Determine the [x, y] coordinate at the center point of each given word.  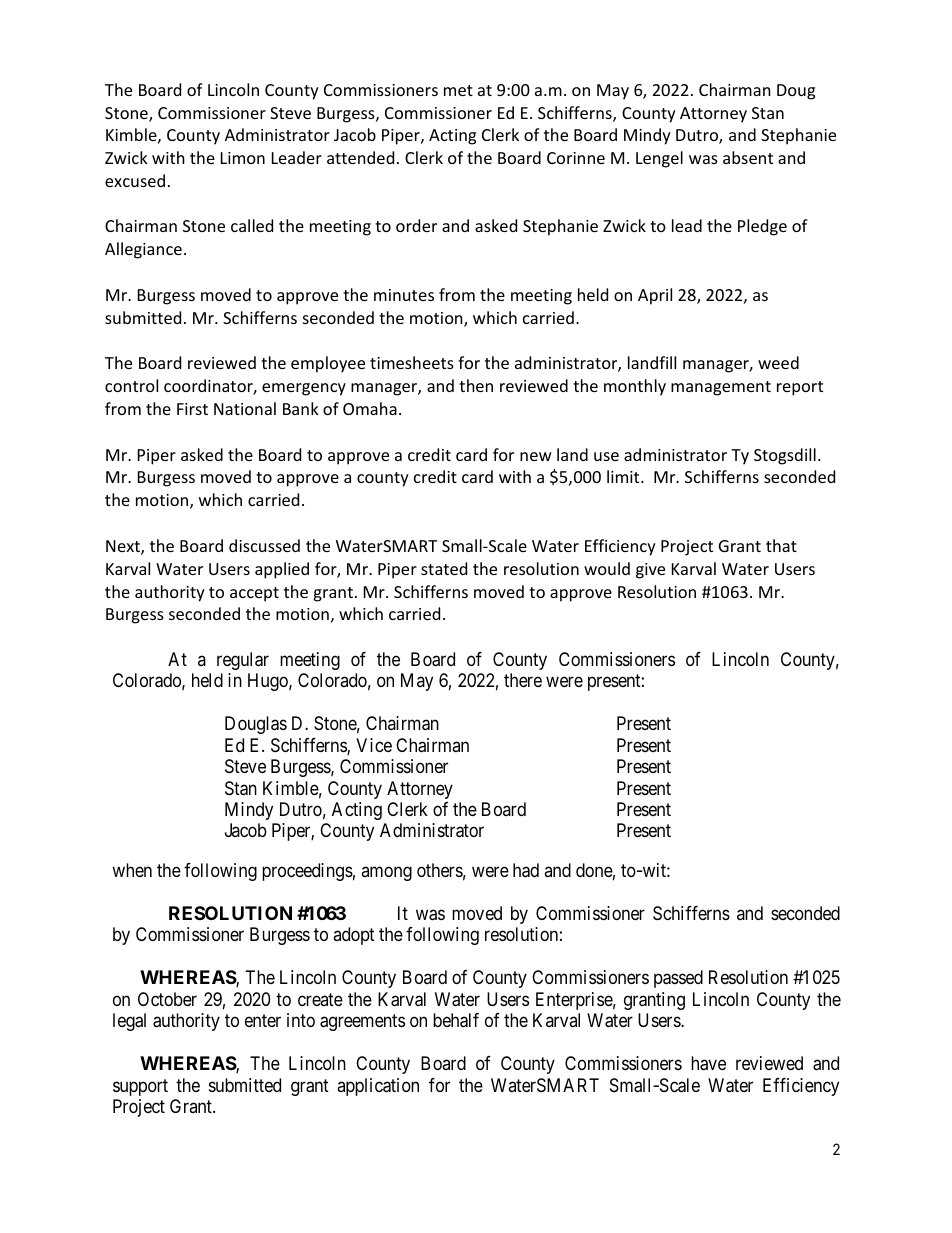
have [708, 1063]
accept [254, 594]
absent [748, 157]
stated [444, 568]
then [476, 385]
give [650, 571]
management [721, 388]
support [140, 1087]
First [192, 409]
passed [678, 979]
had [526, 870]
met [458, 90]
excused [135, 180]
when [132, 870]
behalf [456, 1020]
